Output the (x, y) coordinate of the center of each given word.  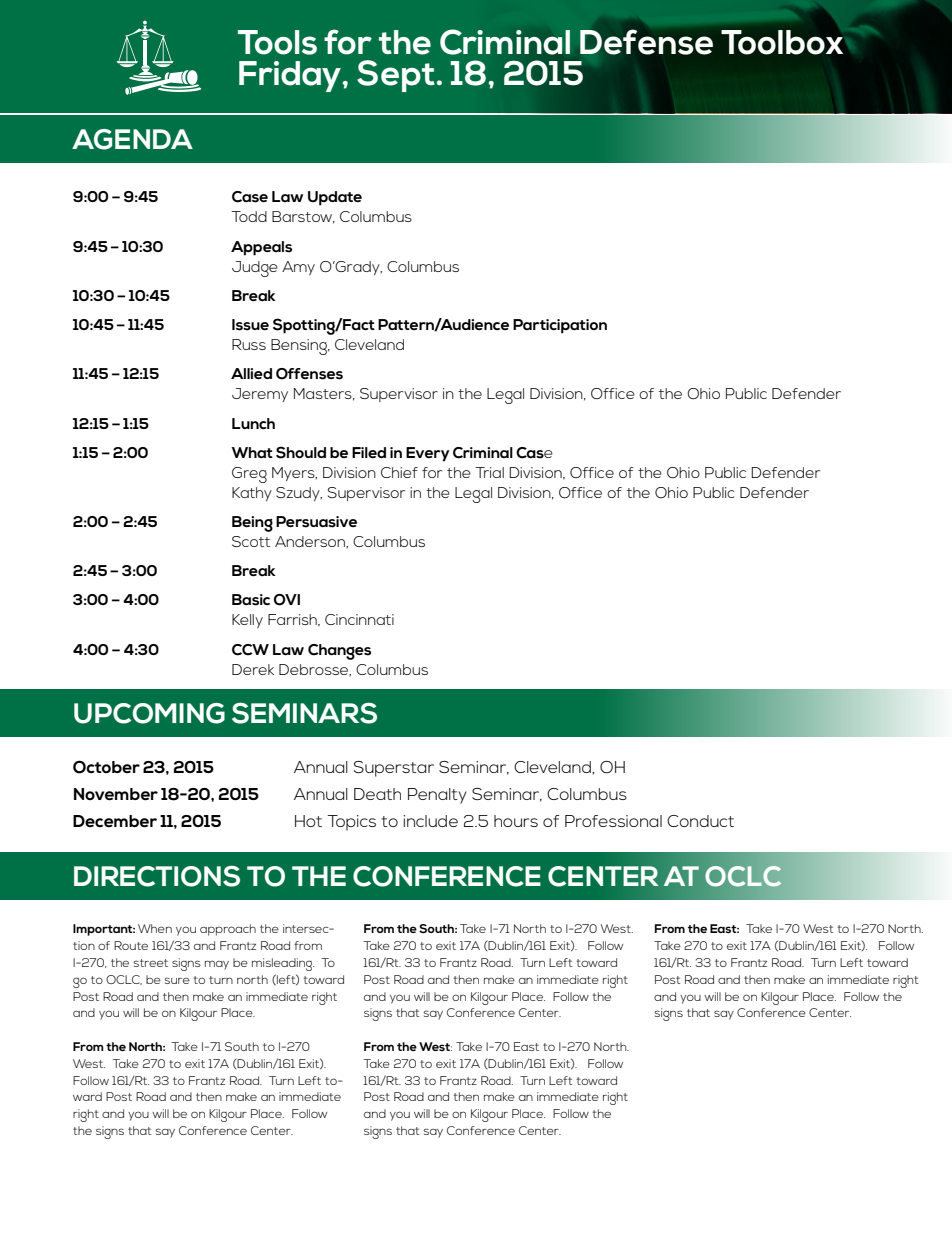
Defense (646, 42)
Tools (277, 42)
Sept (396, 76)
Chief (399, 472)
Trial (489, 472)
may (217, 965)
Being (252, 524)
